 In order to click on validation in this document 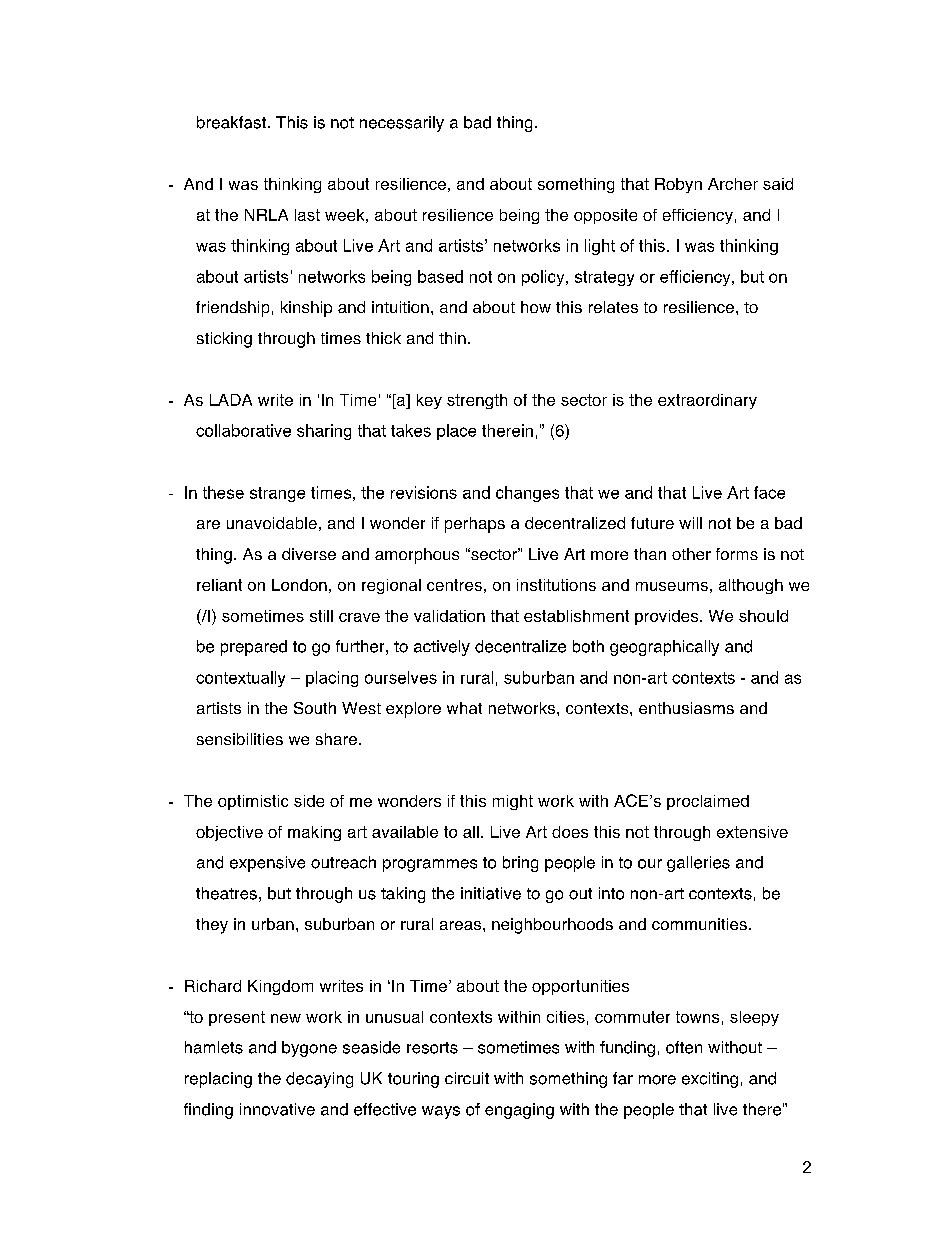, I will do `click(449, 616)`.
